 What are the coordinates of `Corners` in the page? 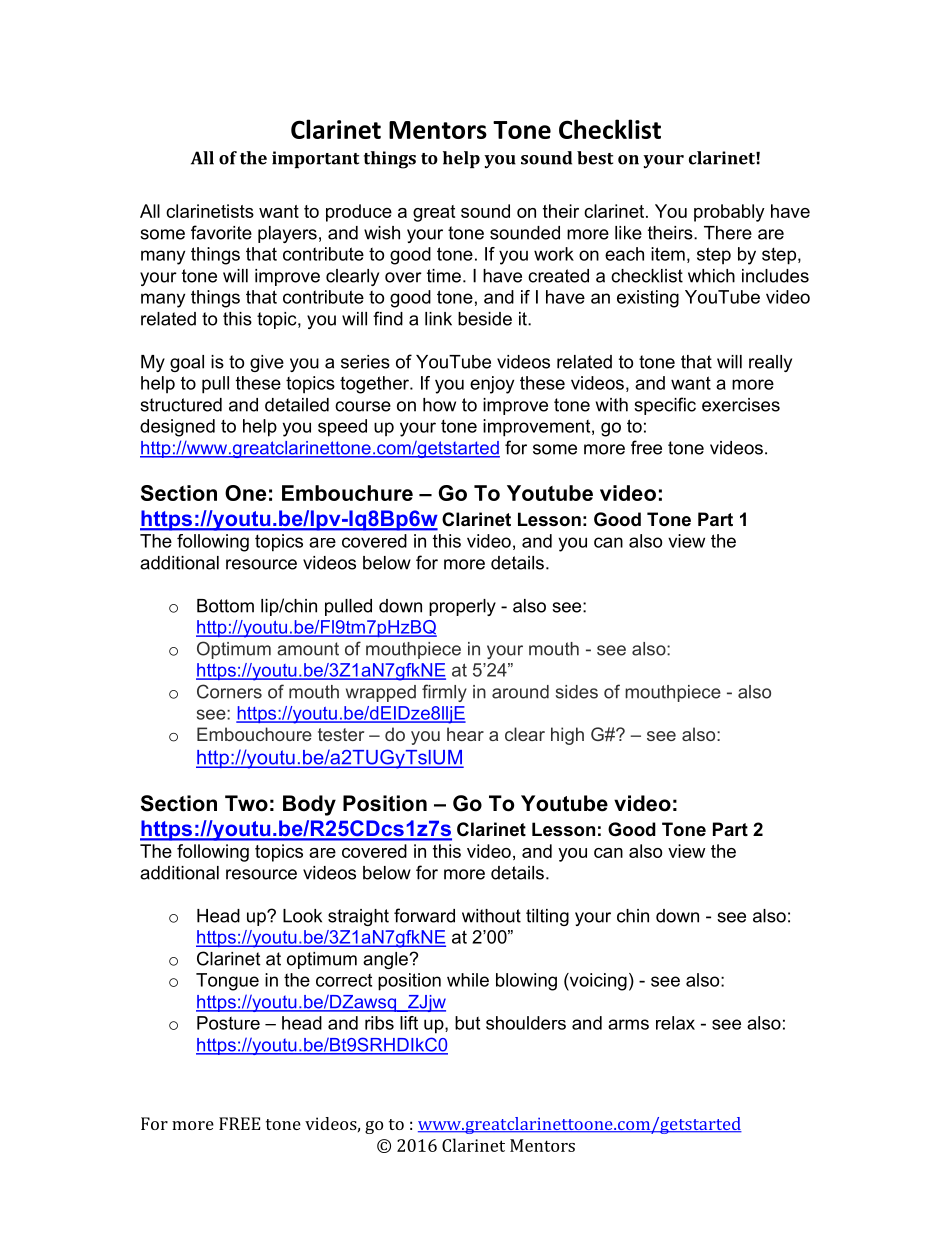 It's located at (229, 691).
